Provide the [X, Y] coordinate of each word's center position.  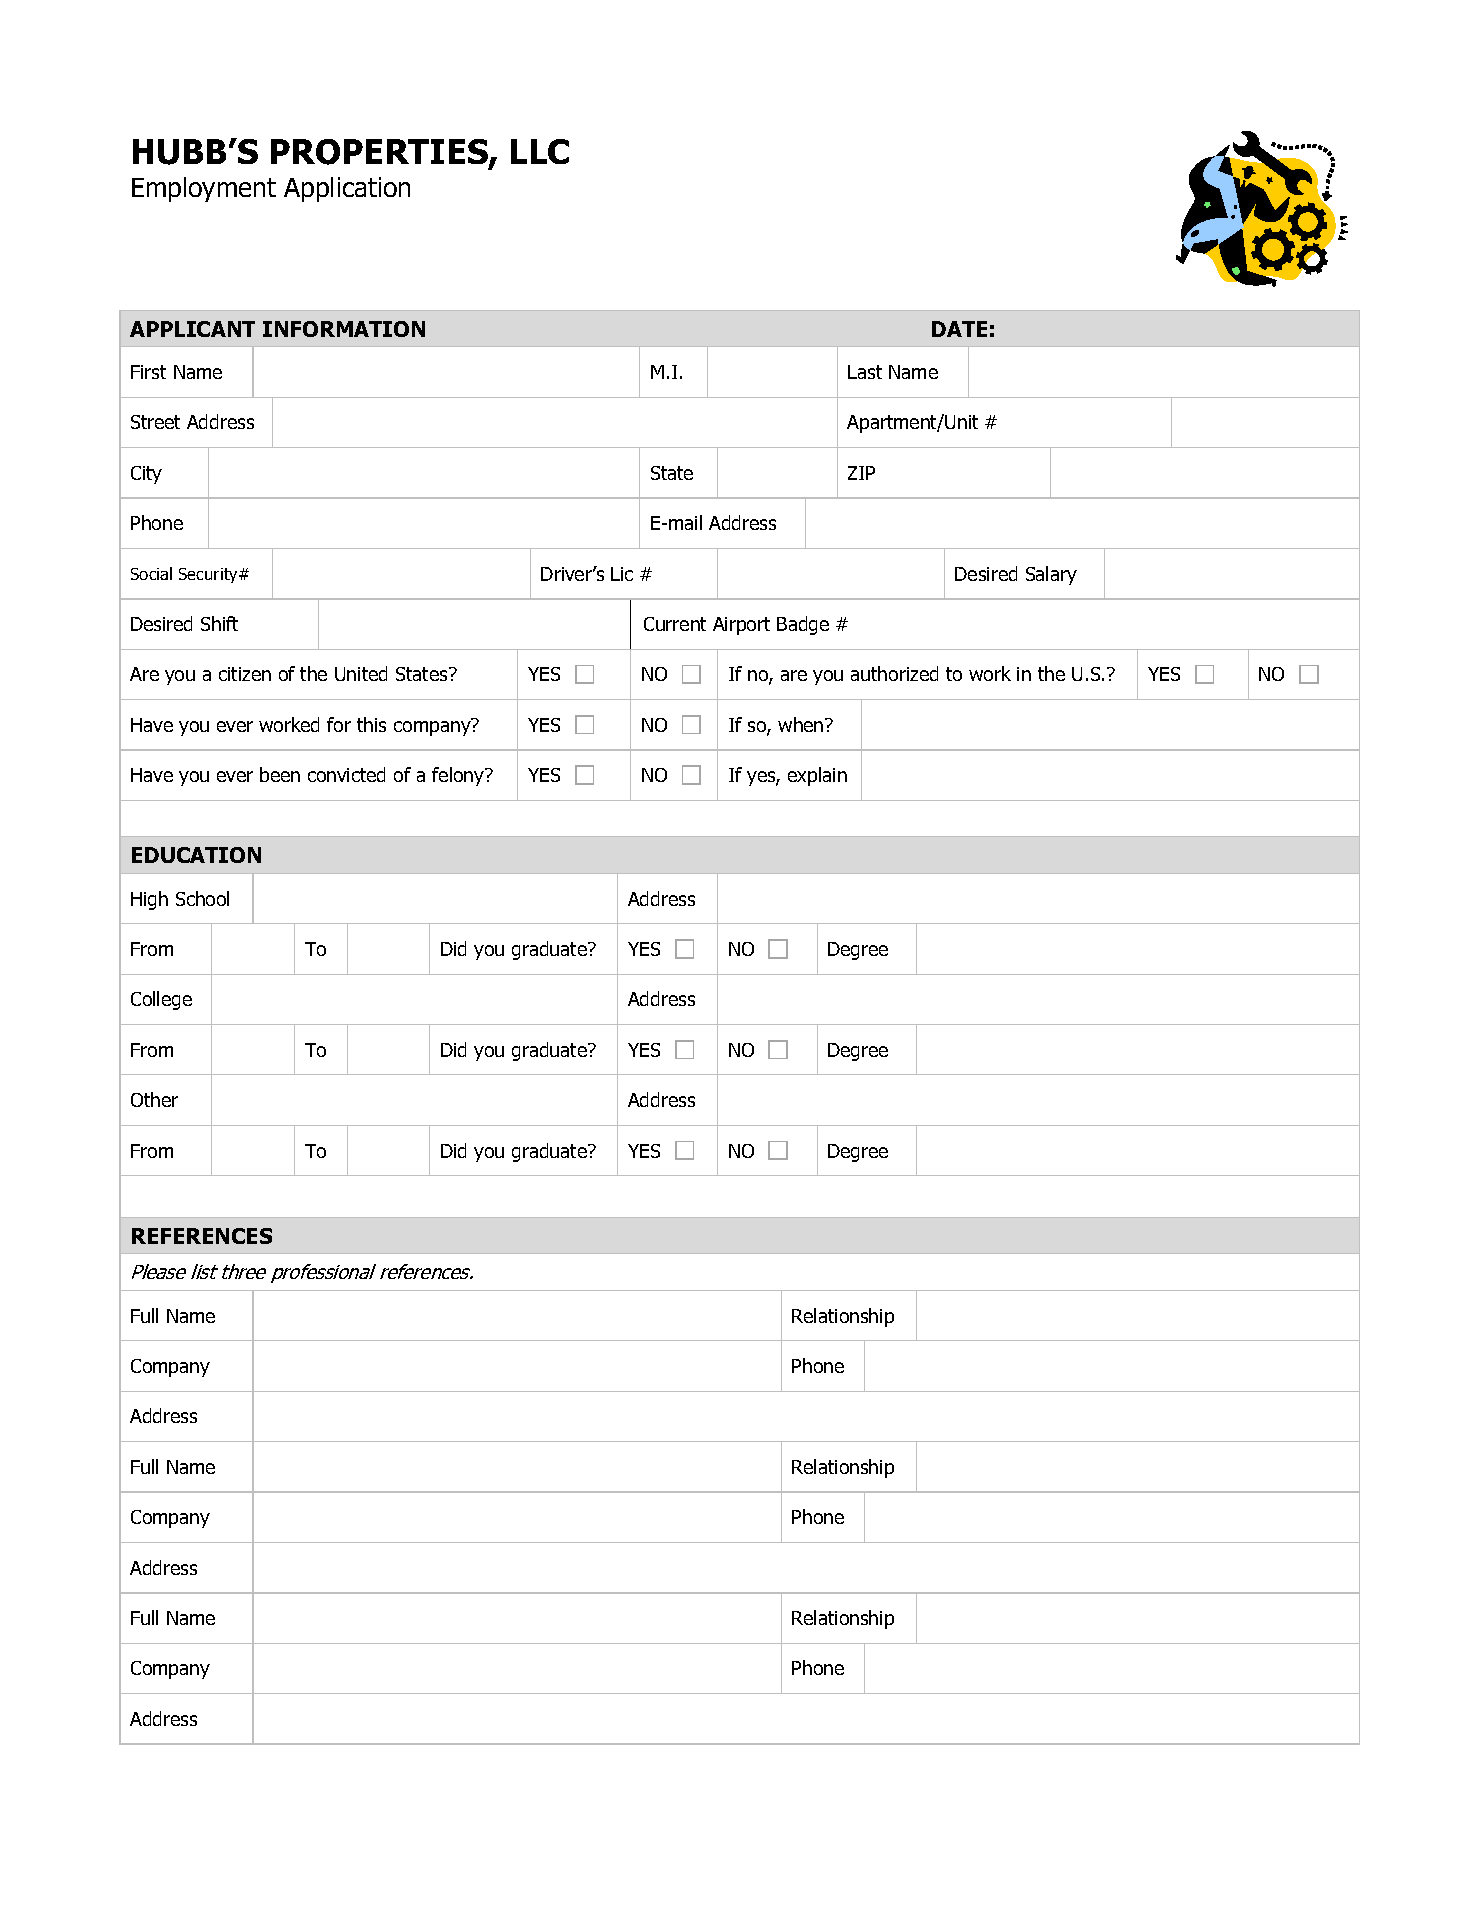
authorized [894, 673]
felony [459, 776]
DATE [959, 329]
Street [155, 422]
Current [675, 624]
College [161, 1000]
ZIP [861, 473]
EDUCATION [196, 855]
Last [865, 372]
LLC [540, 151]
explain [817, 776]
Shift [219, 623]
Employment [204, 189]
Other [154, 1099]
